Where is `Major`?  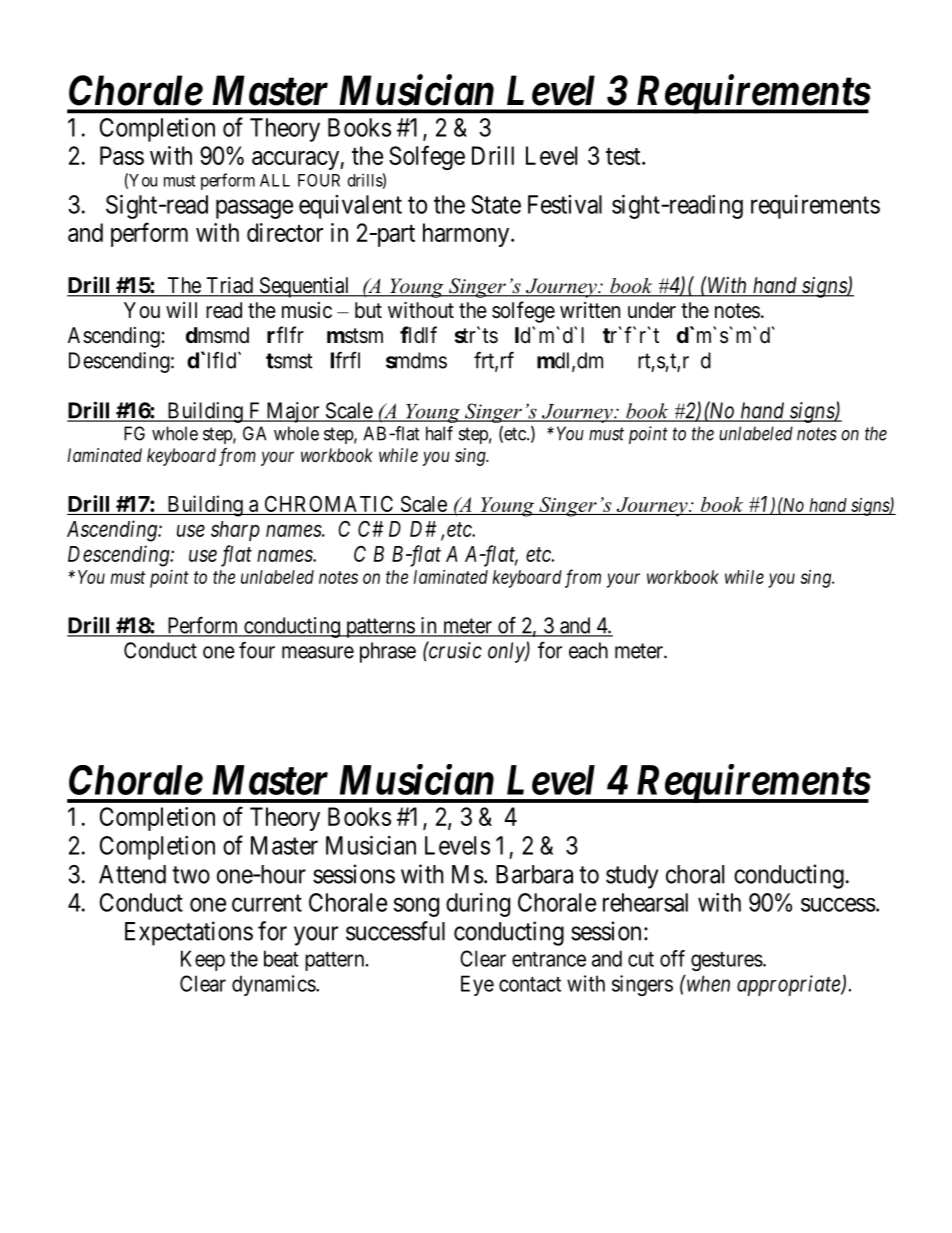 Major is located at coordinates (293, 412).
